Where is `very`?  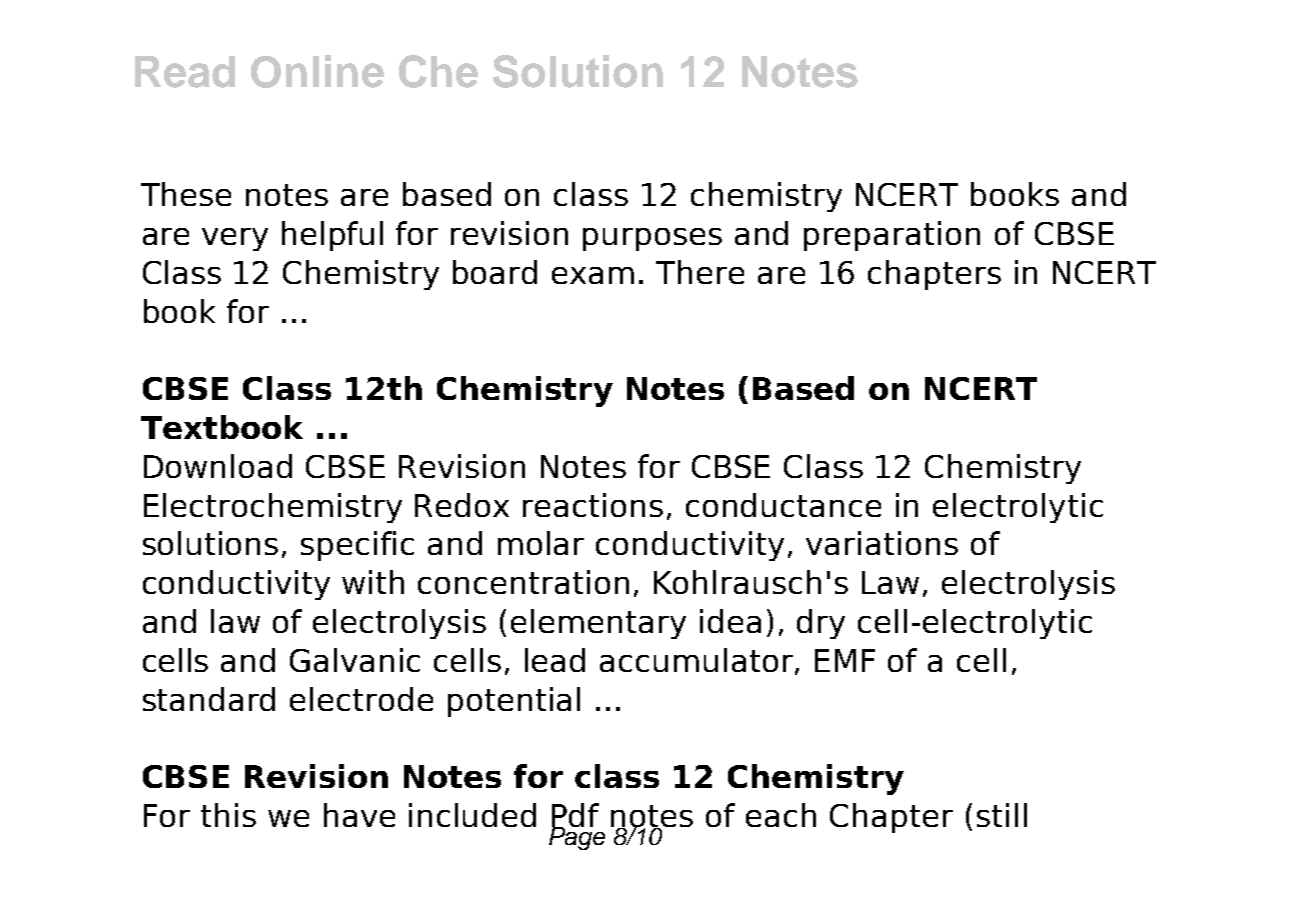
very is located at coordinates (235, 239).
